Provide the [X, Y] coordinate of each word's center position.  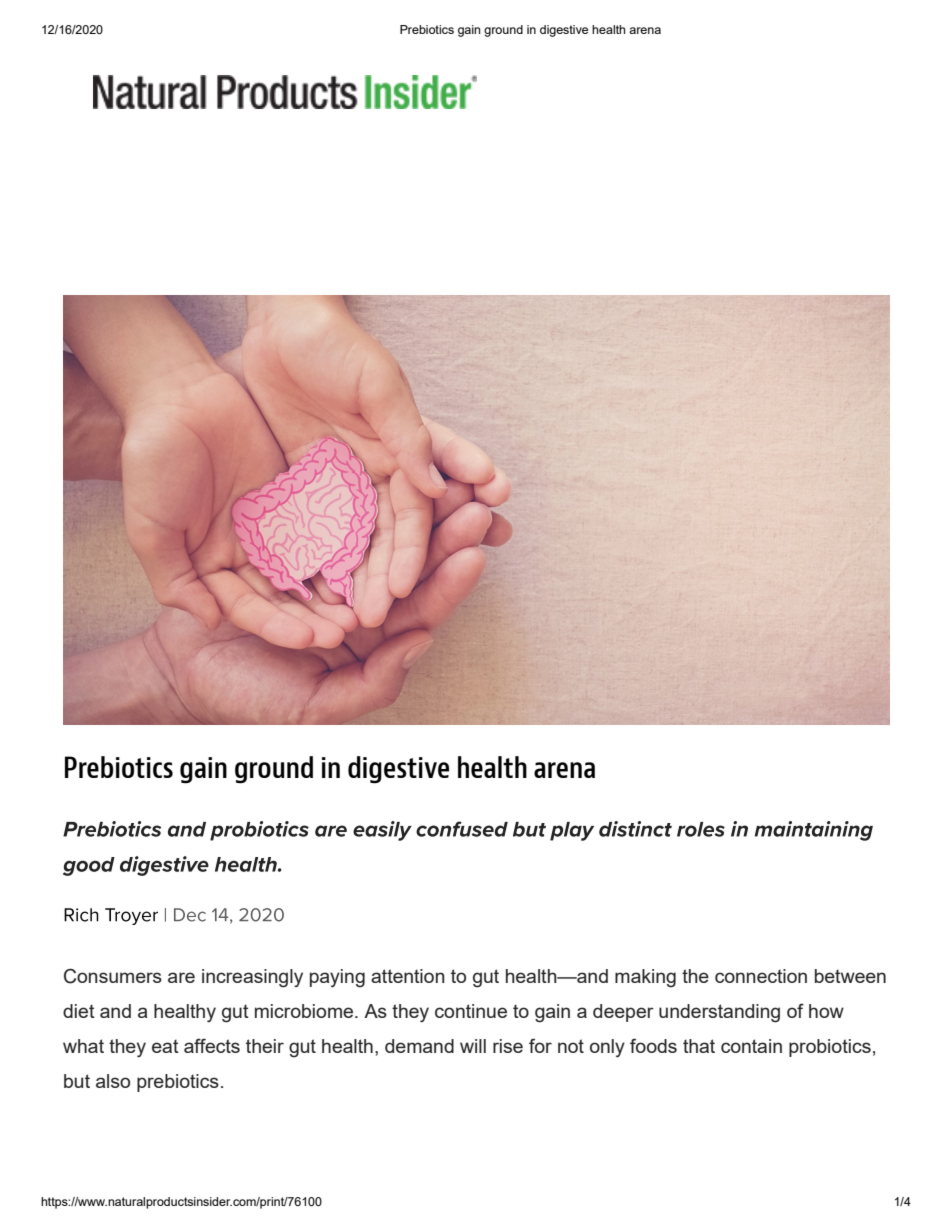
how [826, 1011]
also [113, 1081]
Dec [190, 915]
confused [462, 829]
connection [761, 976]
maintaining [814, 831]
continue [471, 1011]
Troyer [131, 916]
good [89, 866]
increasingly [252, 978]
